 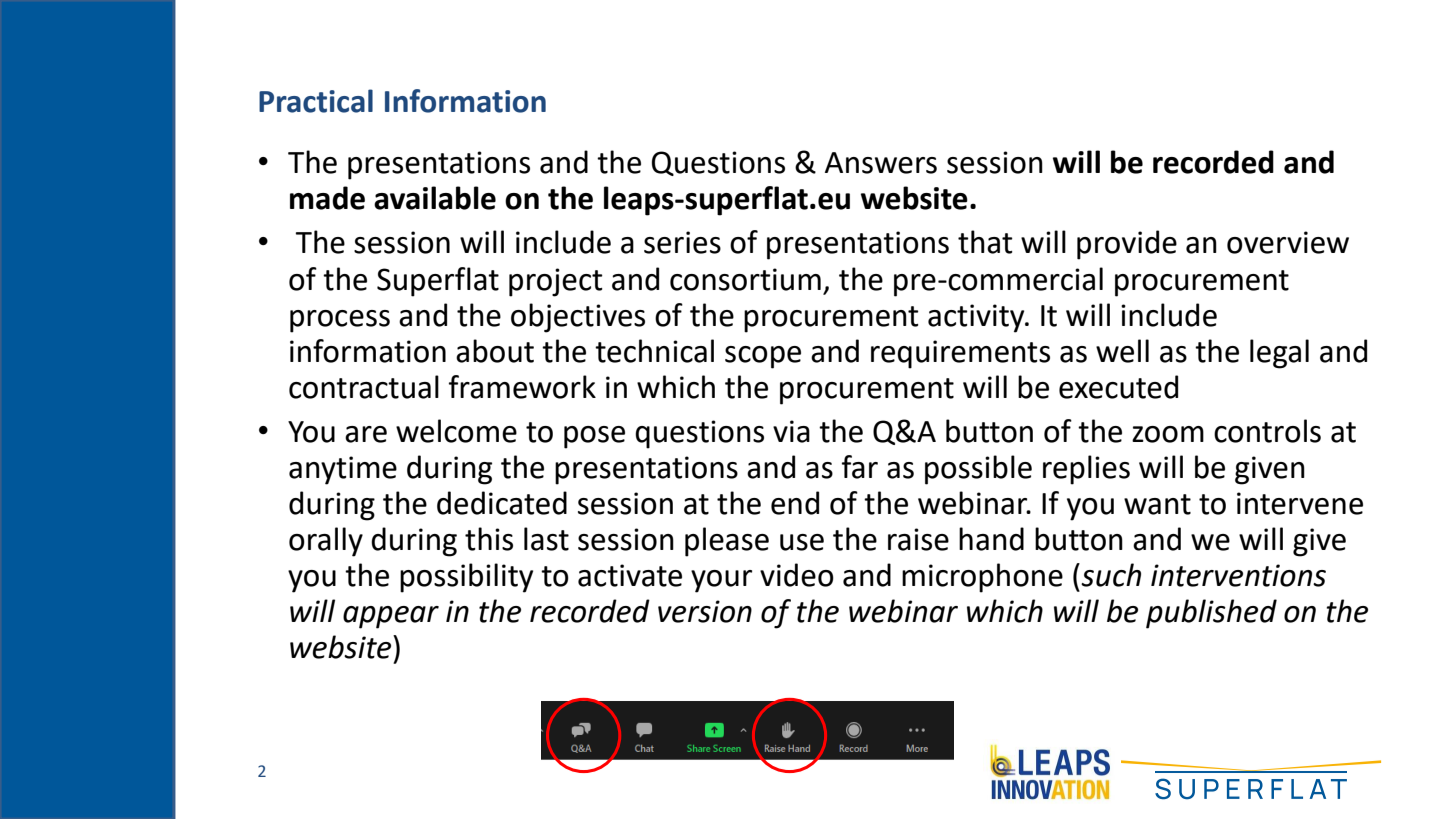 I want to click on appear, so click(x=391, y=617).
